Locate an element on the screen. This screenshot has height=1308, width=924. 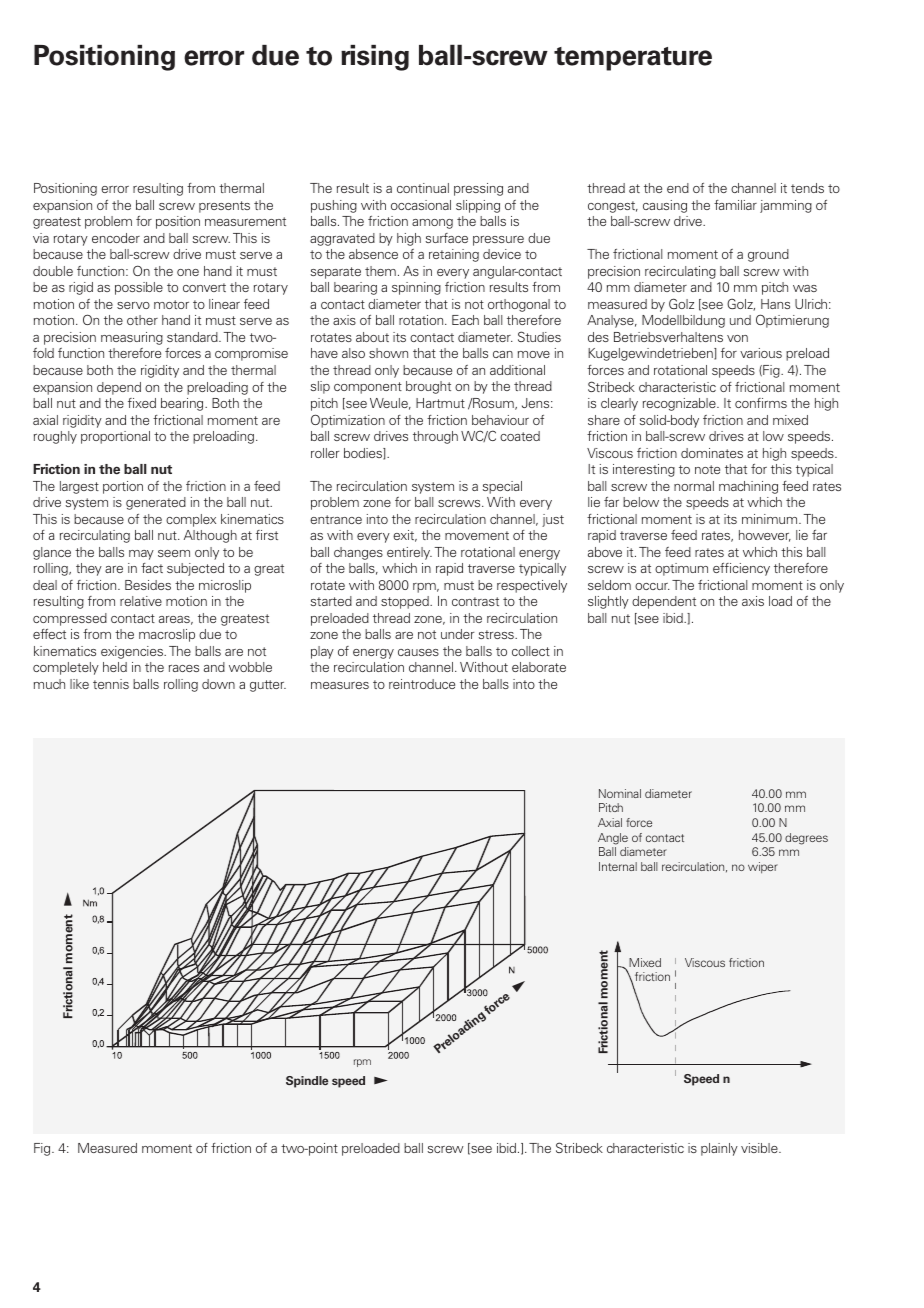
relative is located at coordinates (141, 601).
